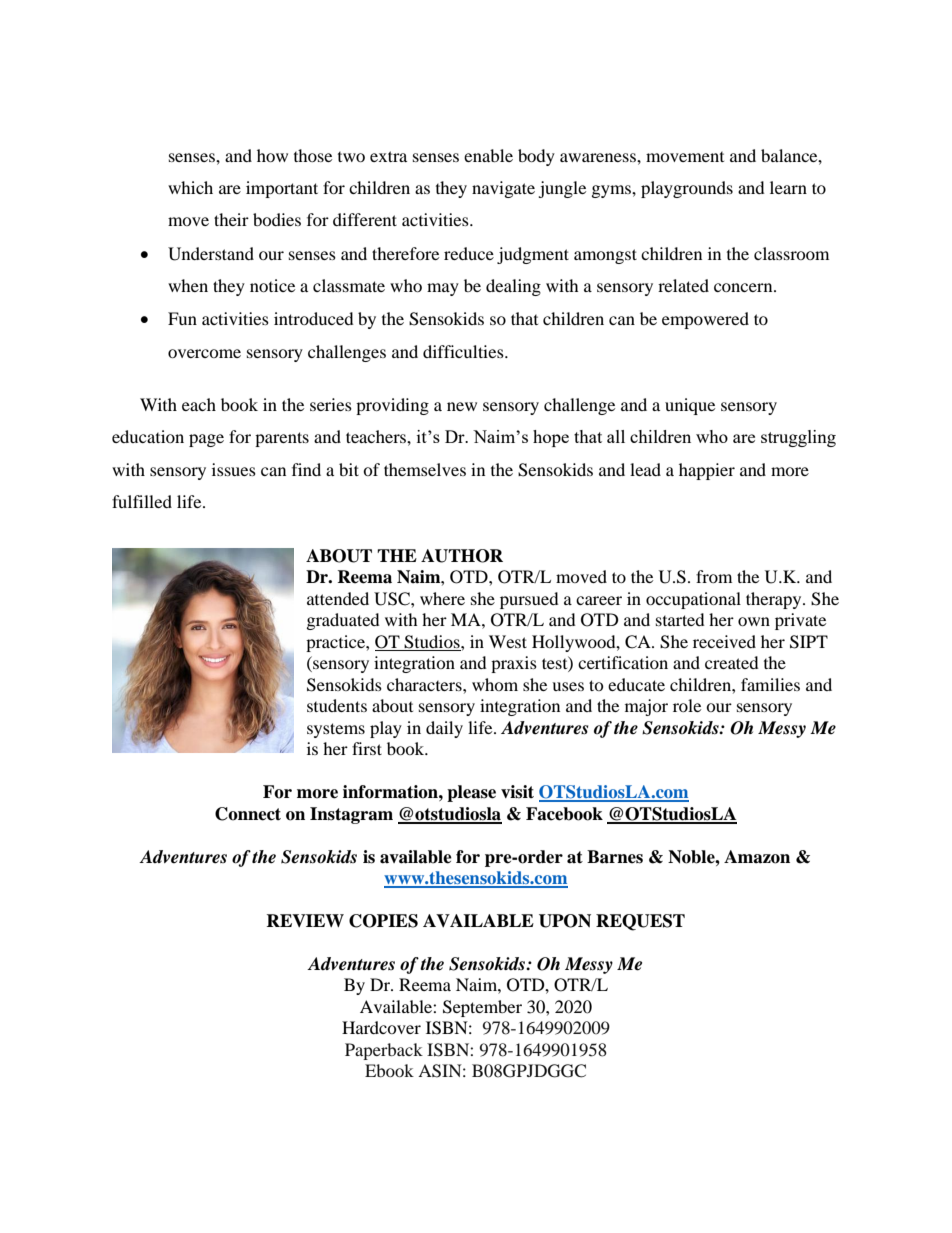 The image size is (952, 1233). Describe the element at coordinates (707, 471) in the document. I see `happier` at that location.
